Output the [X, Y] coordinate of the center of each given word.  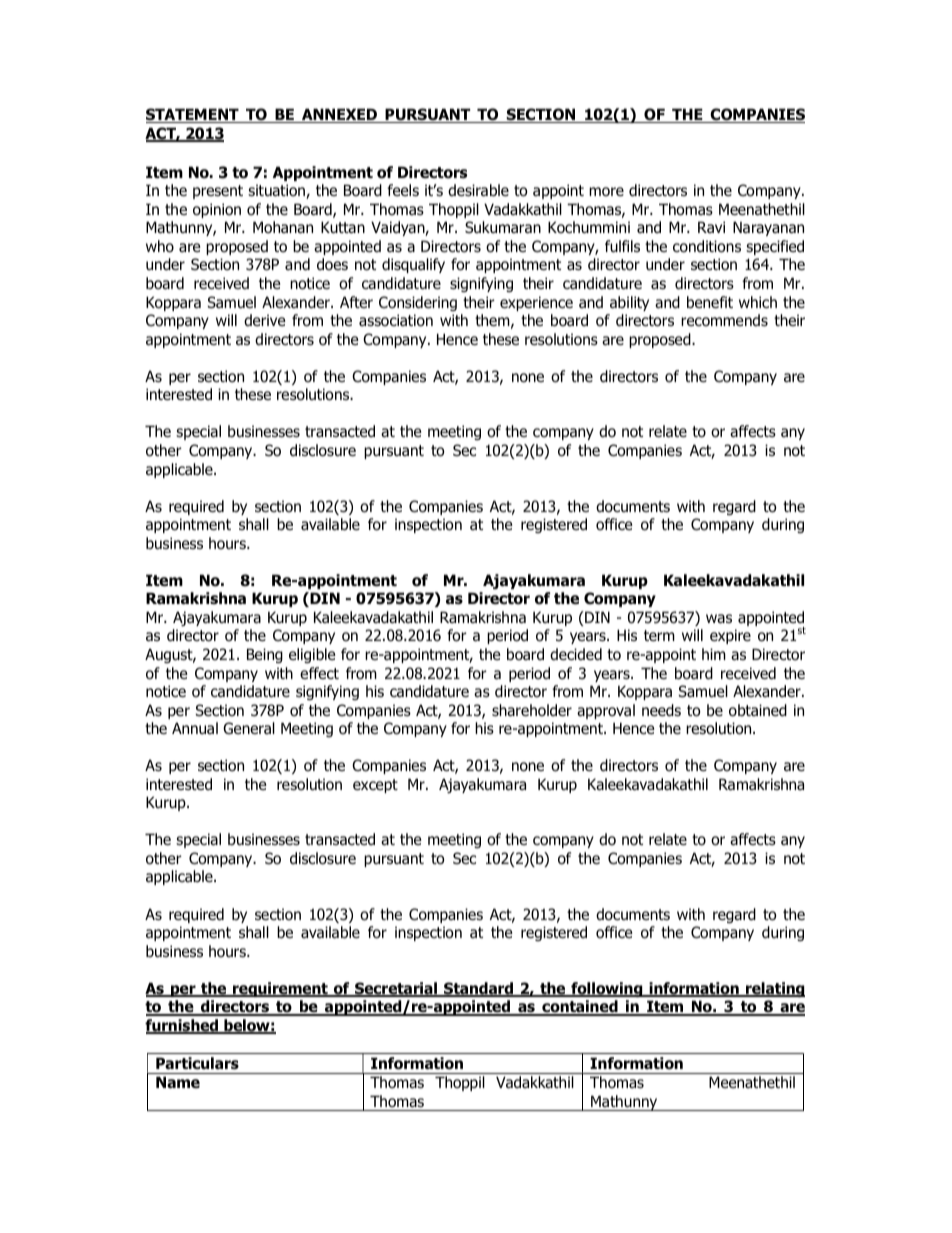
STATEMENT [193, 115]
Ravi [711, 227]
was [719, 619]
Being [265, 655]
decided [576, 654]
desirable [478, 190]
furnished [183, 1026]
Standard [479, 989]
